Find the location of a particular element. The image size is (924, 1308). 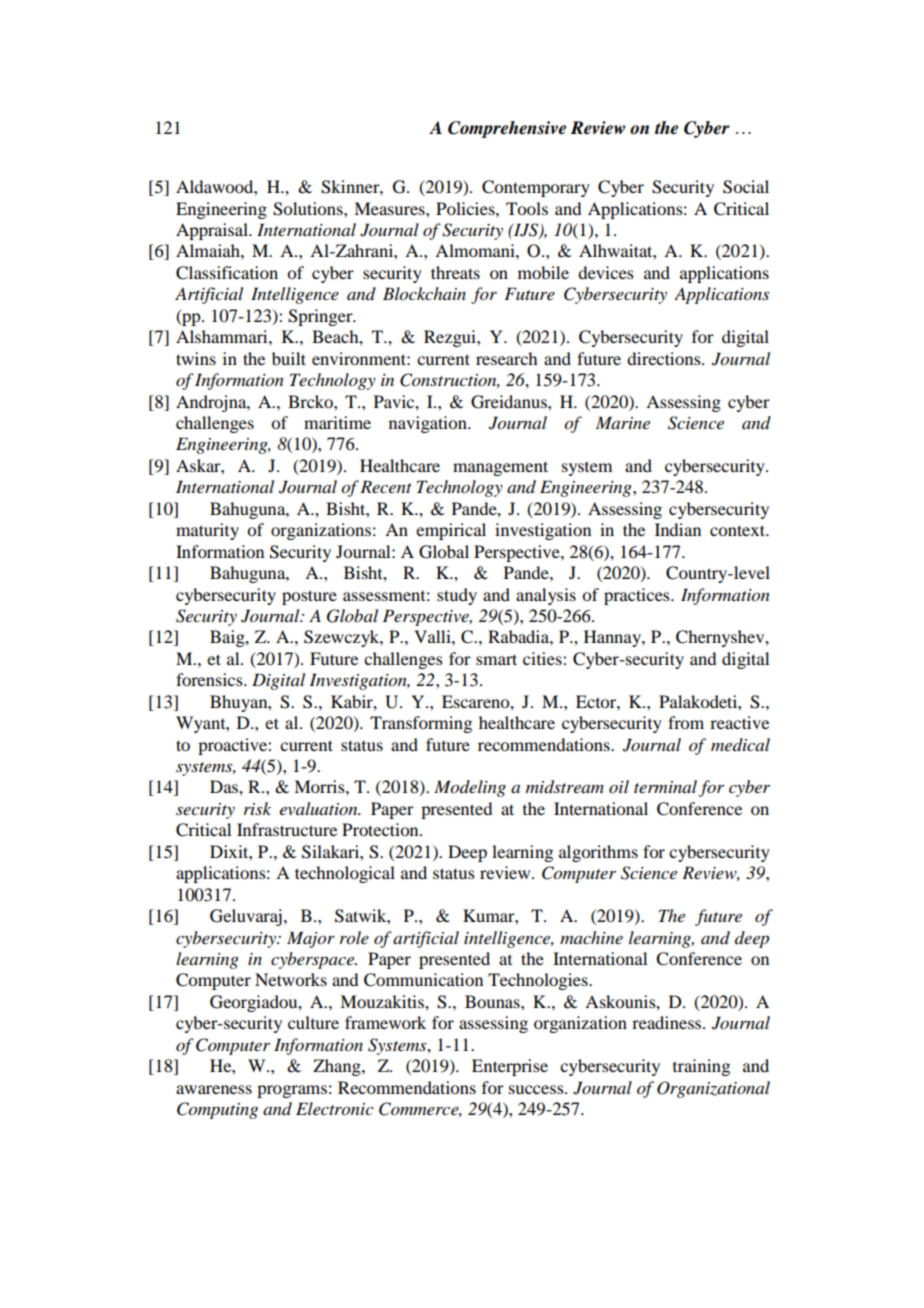

Modeling is located at coordinates (470, 788).
